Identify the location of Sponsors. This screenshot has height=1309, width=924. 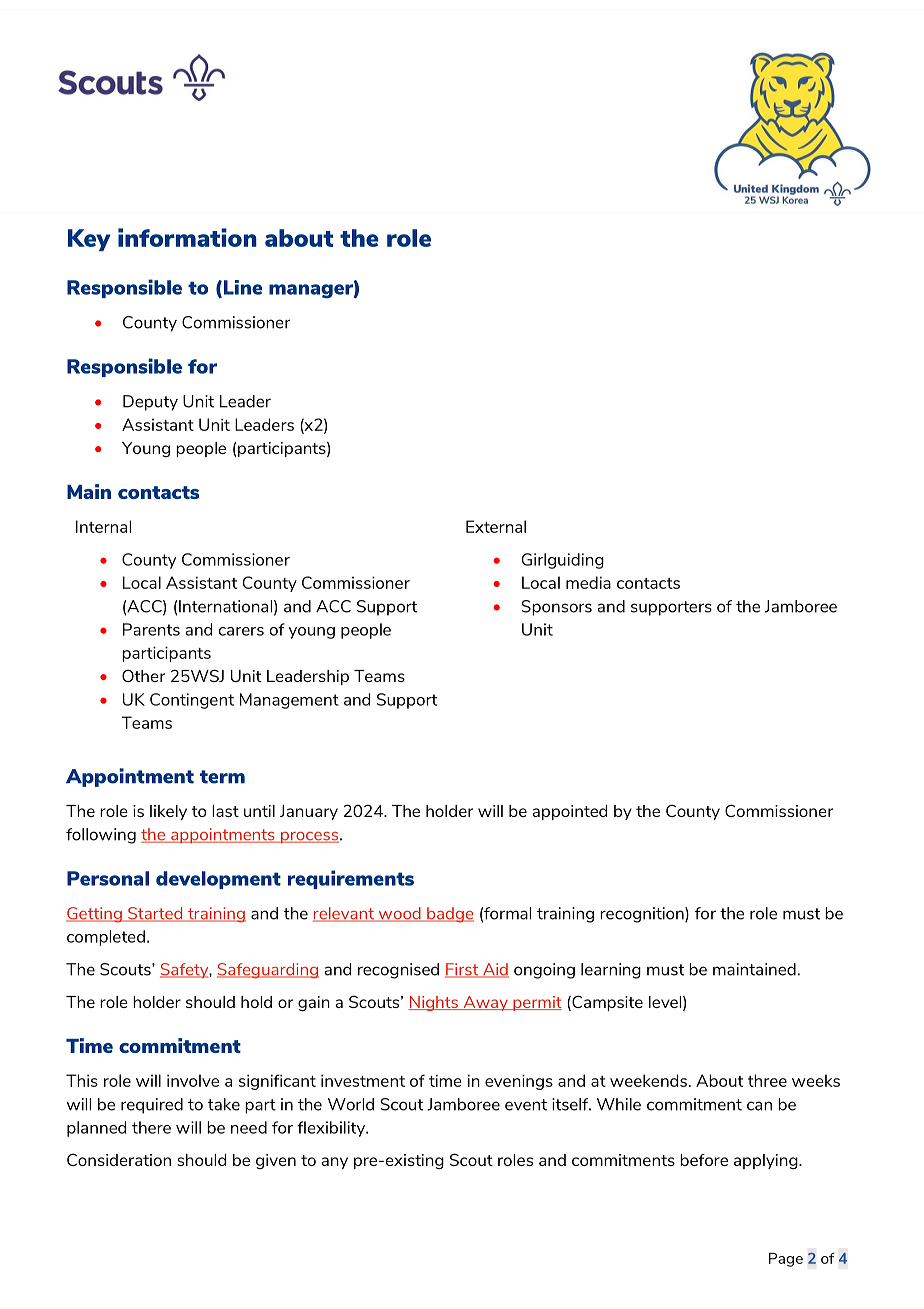
(556, 608).
